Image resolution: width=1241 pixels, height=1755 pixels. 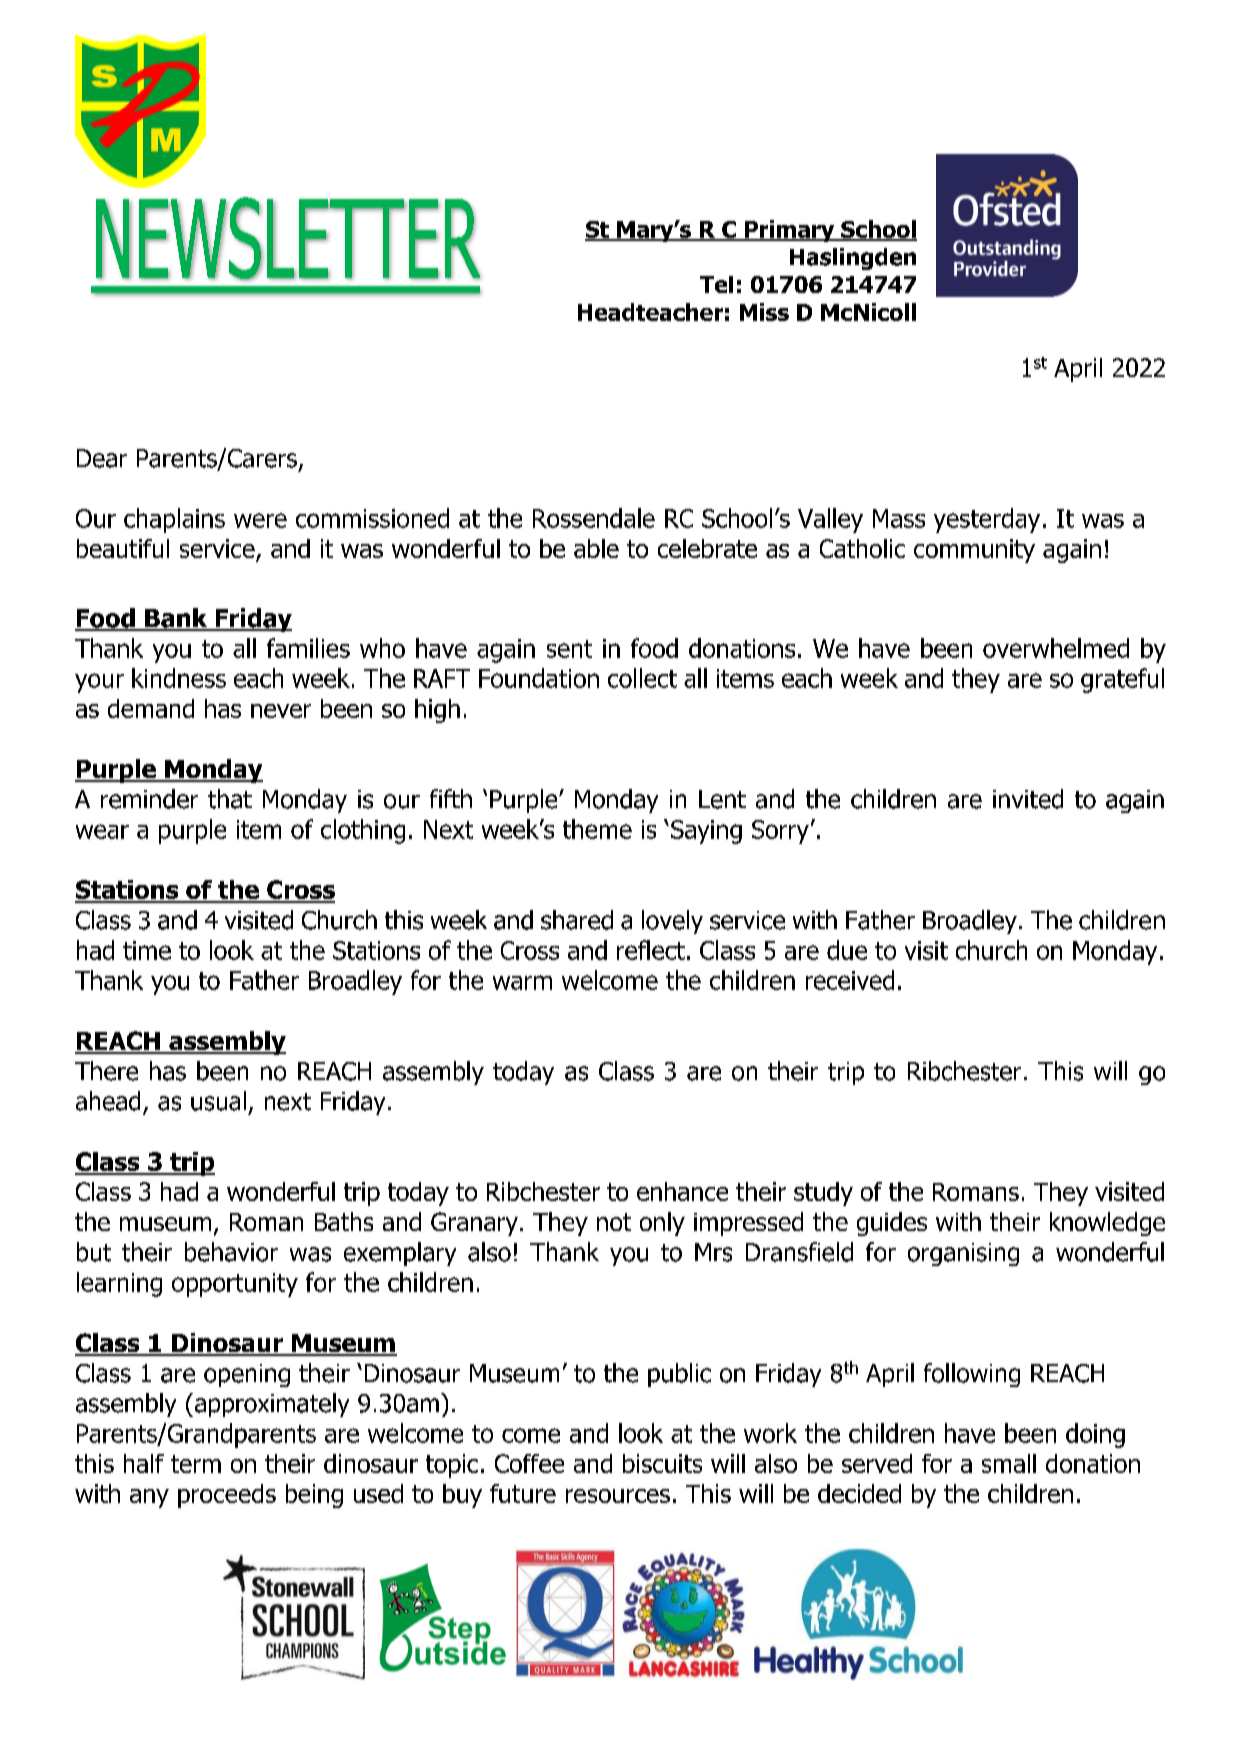 I want to click on resources, so click(x=618, y=1496).
